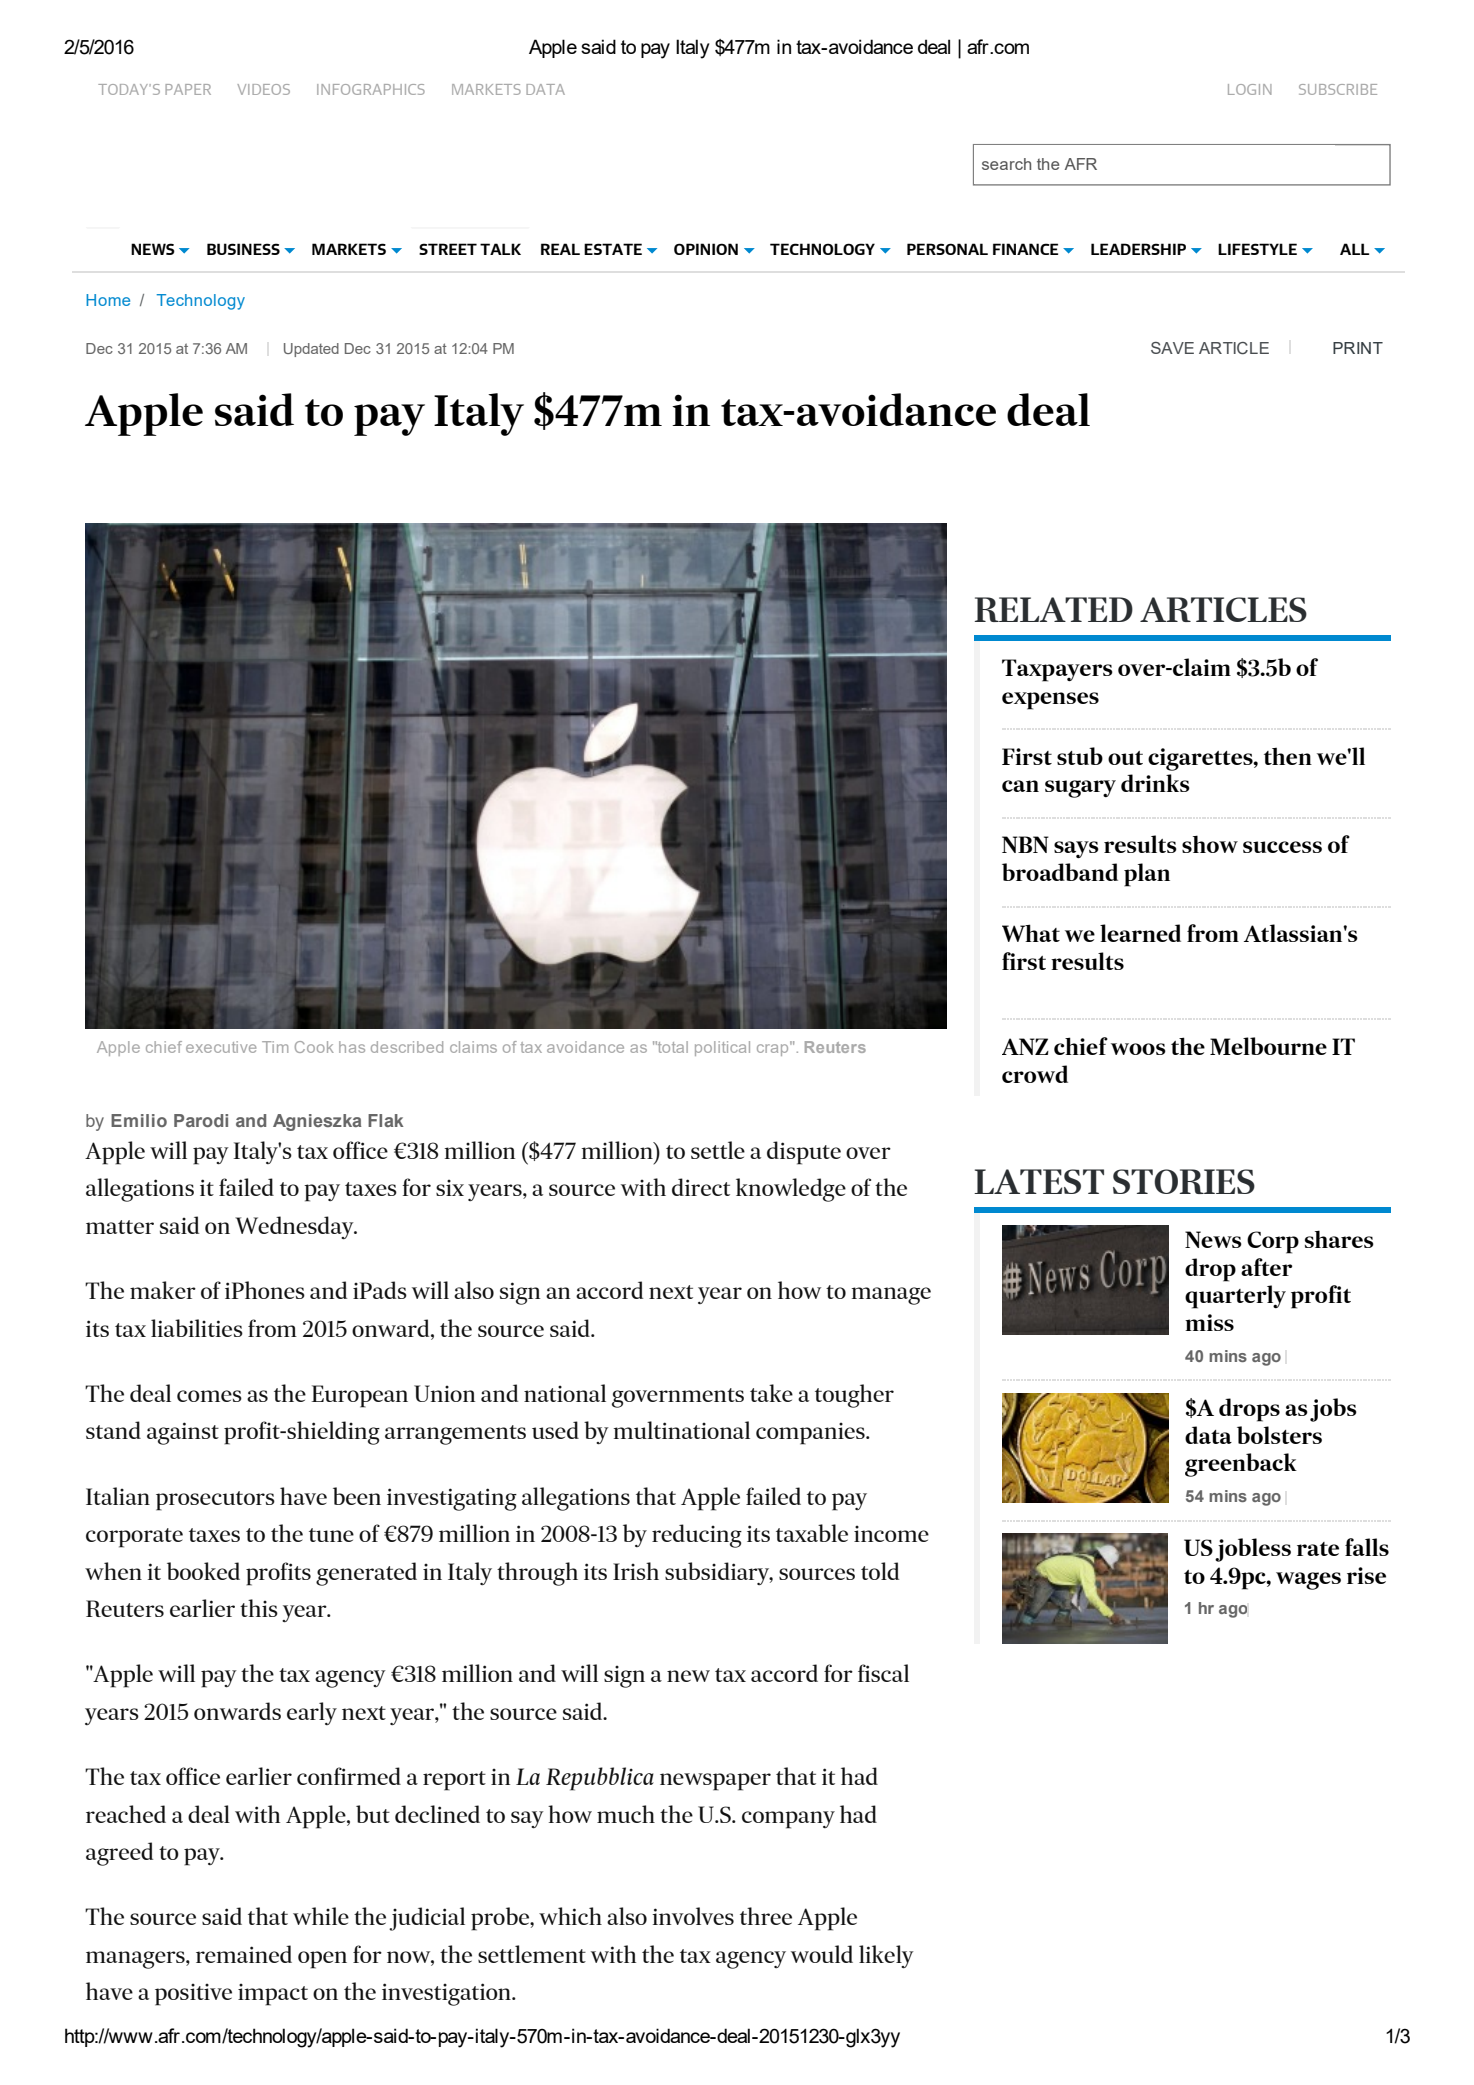  Describe the element at coordinates (275, 1047) in the screenshot. I see `Tim` at that location.
